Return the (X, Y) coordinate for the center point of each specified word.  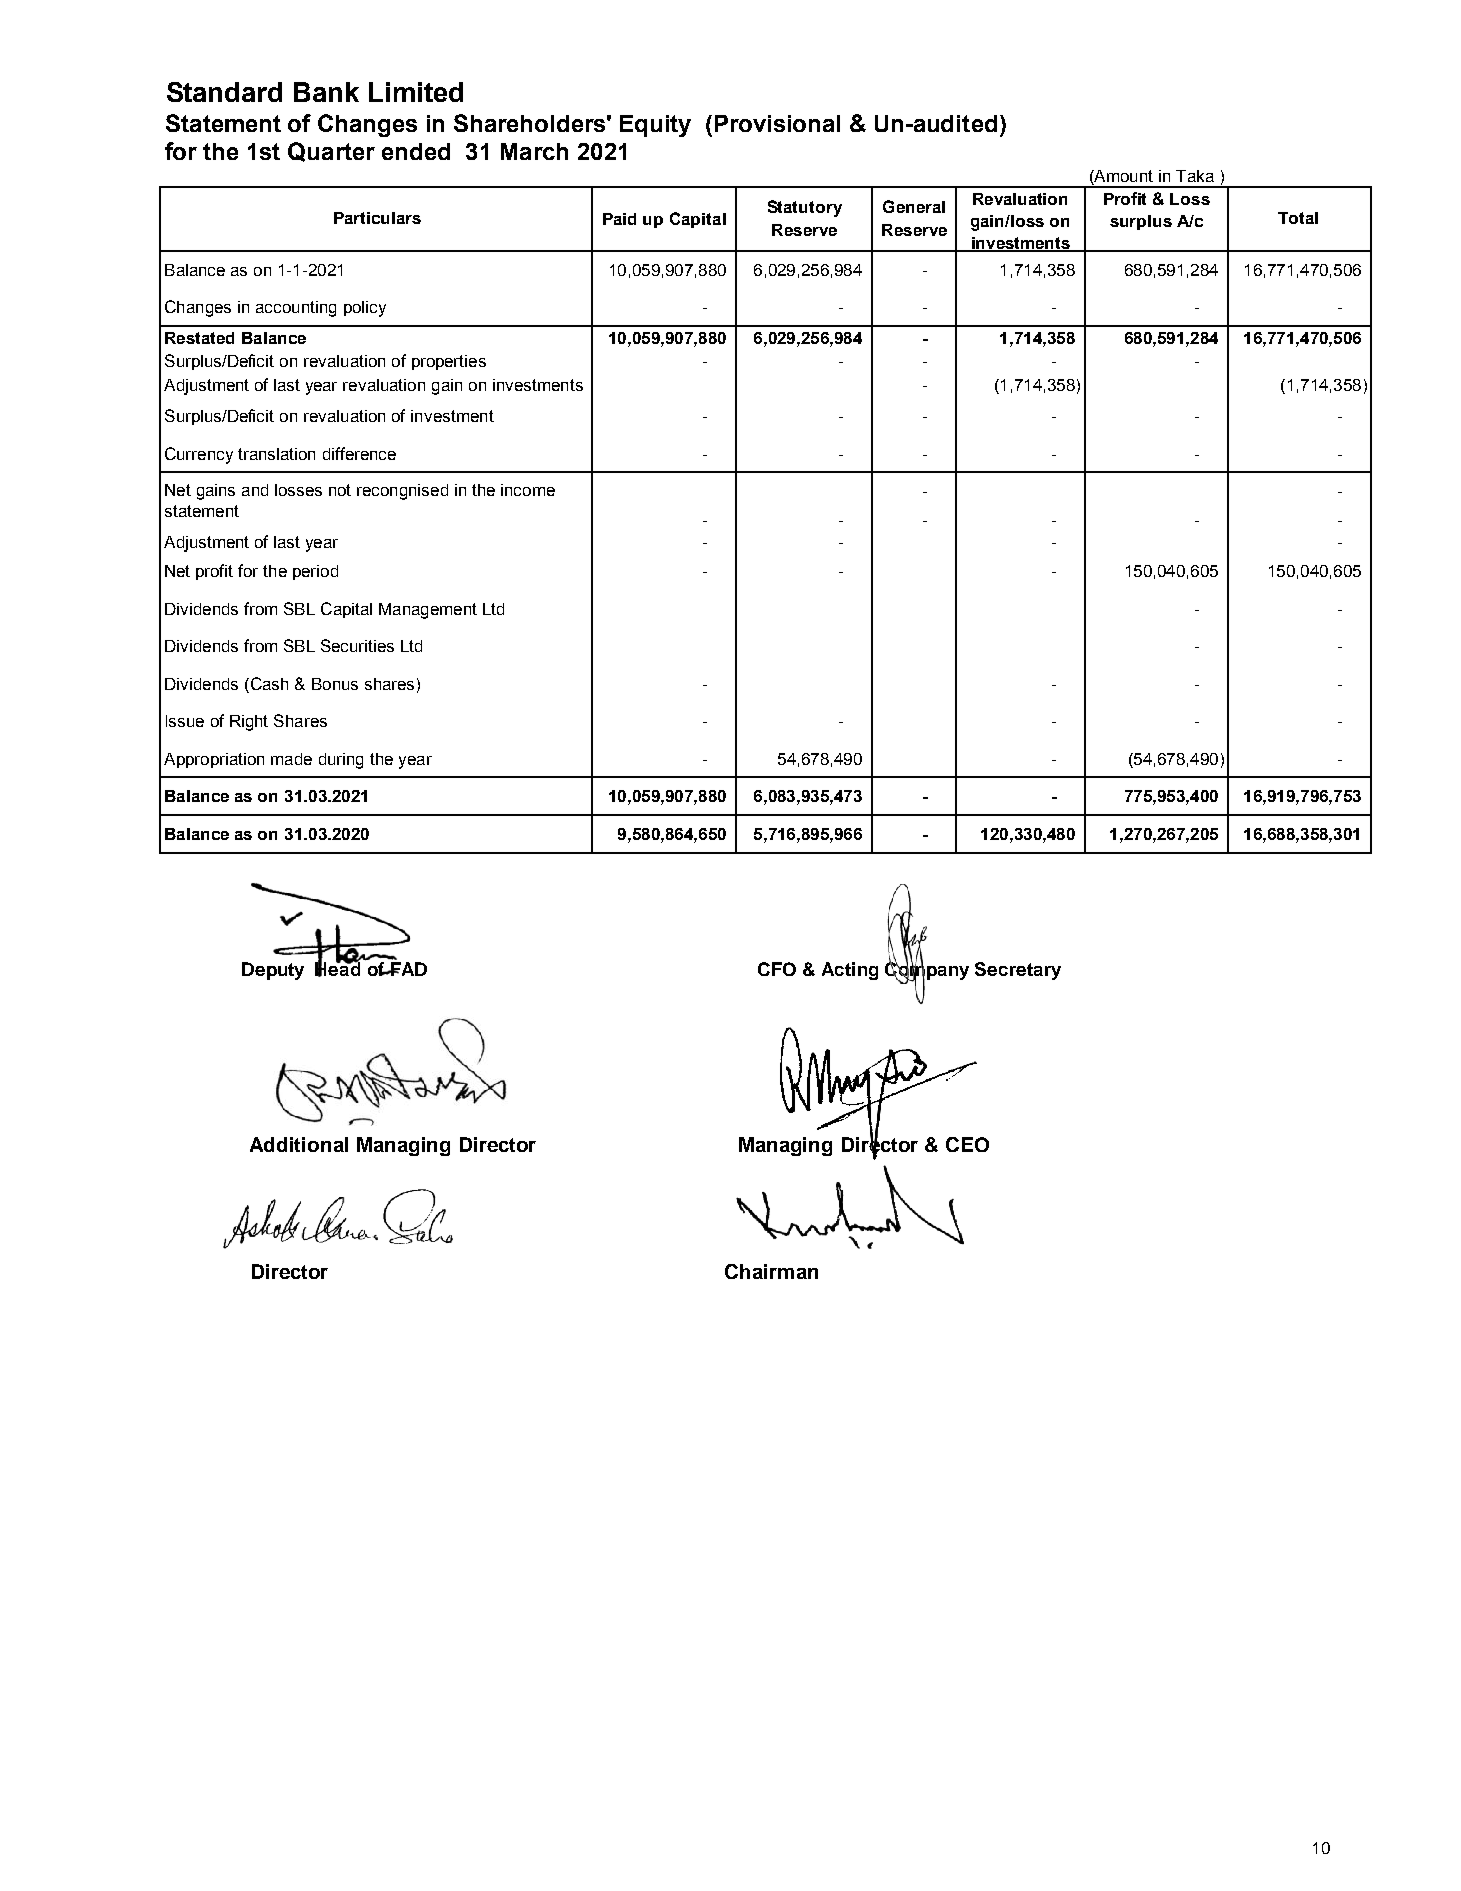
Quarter (331, 152)
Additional (299, 1144)
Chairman (771, 1271)
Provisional (777, 123)
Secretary (1018, 971)
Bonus (335, 684)
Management (428, 611)
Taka (1195, 176)
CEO (967, 1144)
